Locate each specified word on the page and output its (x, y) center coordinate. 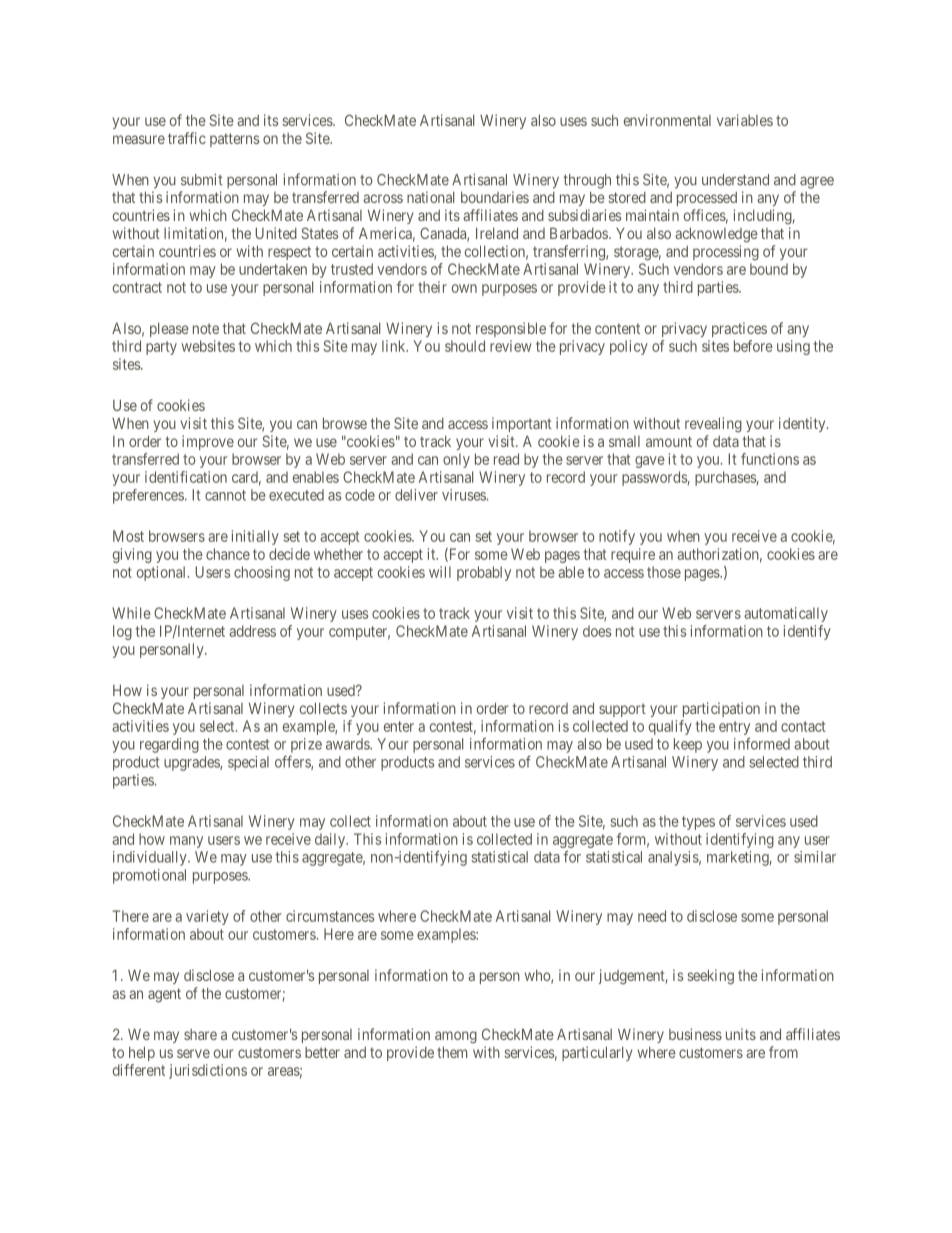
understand (735, 180)
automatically (786, 614)
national (430, 197)
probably (484, 573)
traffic (187, 138)
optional (163, 573)
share (200, 1034)
